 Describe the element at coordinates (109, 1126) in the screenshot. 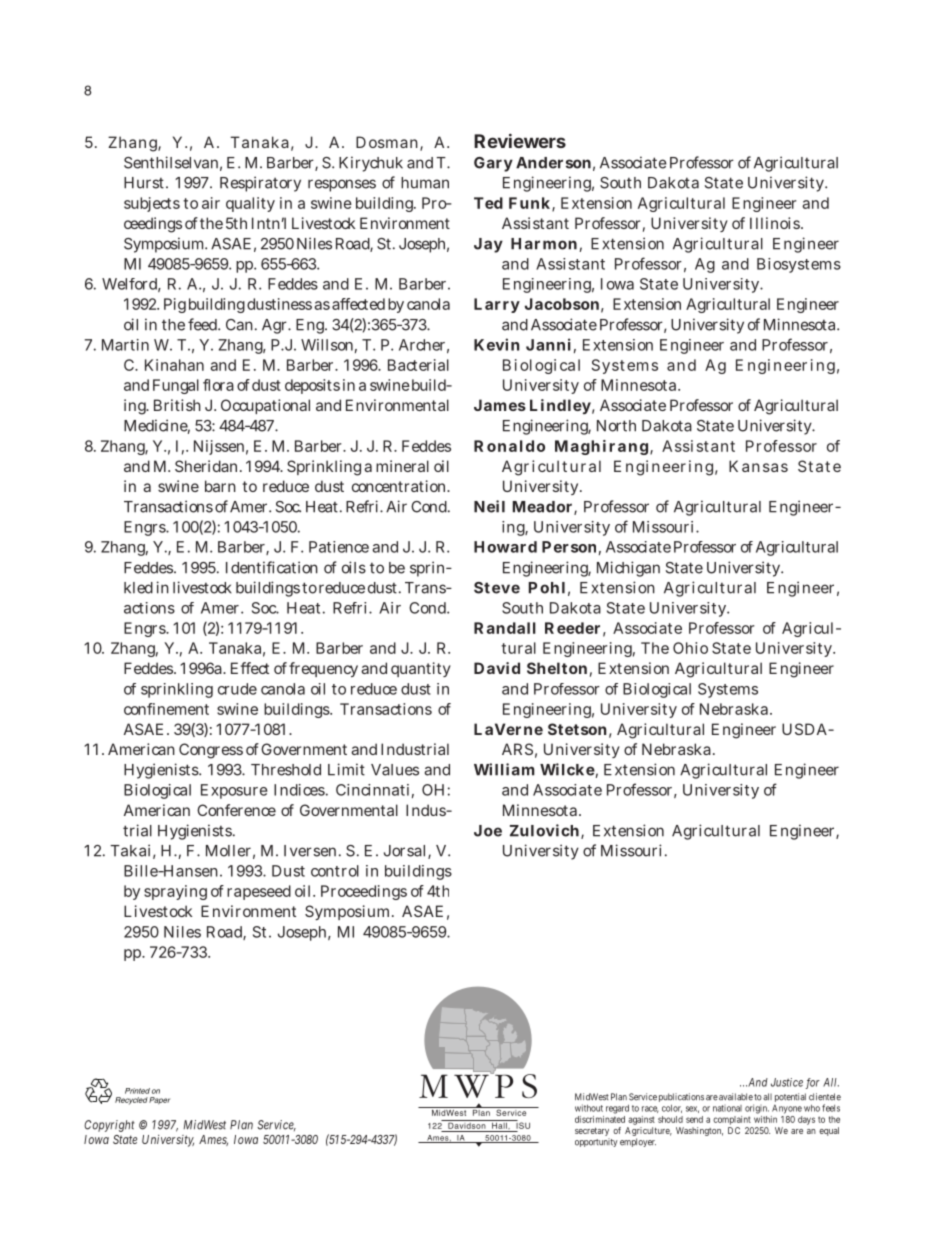

I see `Copyright` at that location.
